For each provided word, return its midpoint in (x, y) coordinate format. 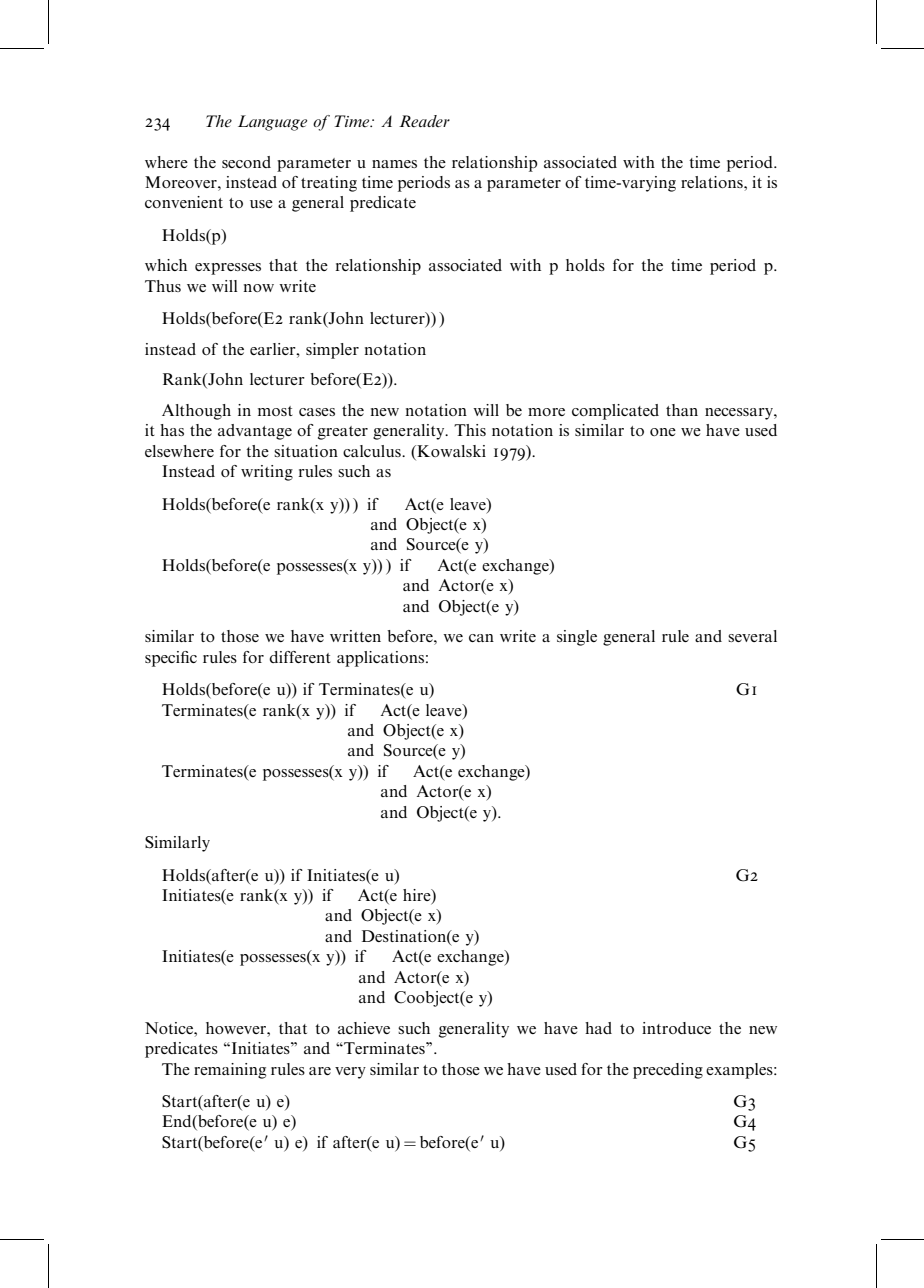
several (752, 636)
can (481, 638)
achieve (364, 1028)
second (246, 162)
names (394, 164)
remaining (230, 1071)
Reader (424, 121)
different (300, 657)
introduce (676, 1028)
